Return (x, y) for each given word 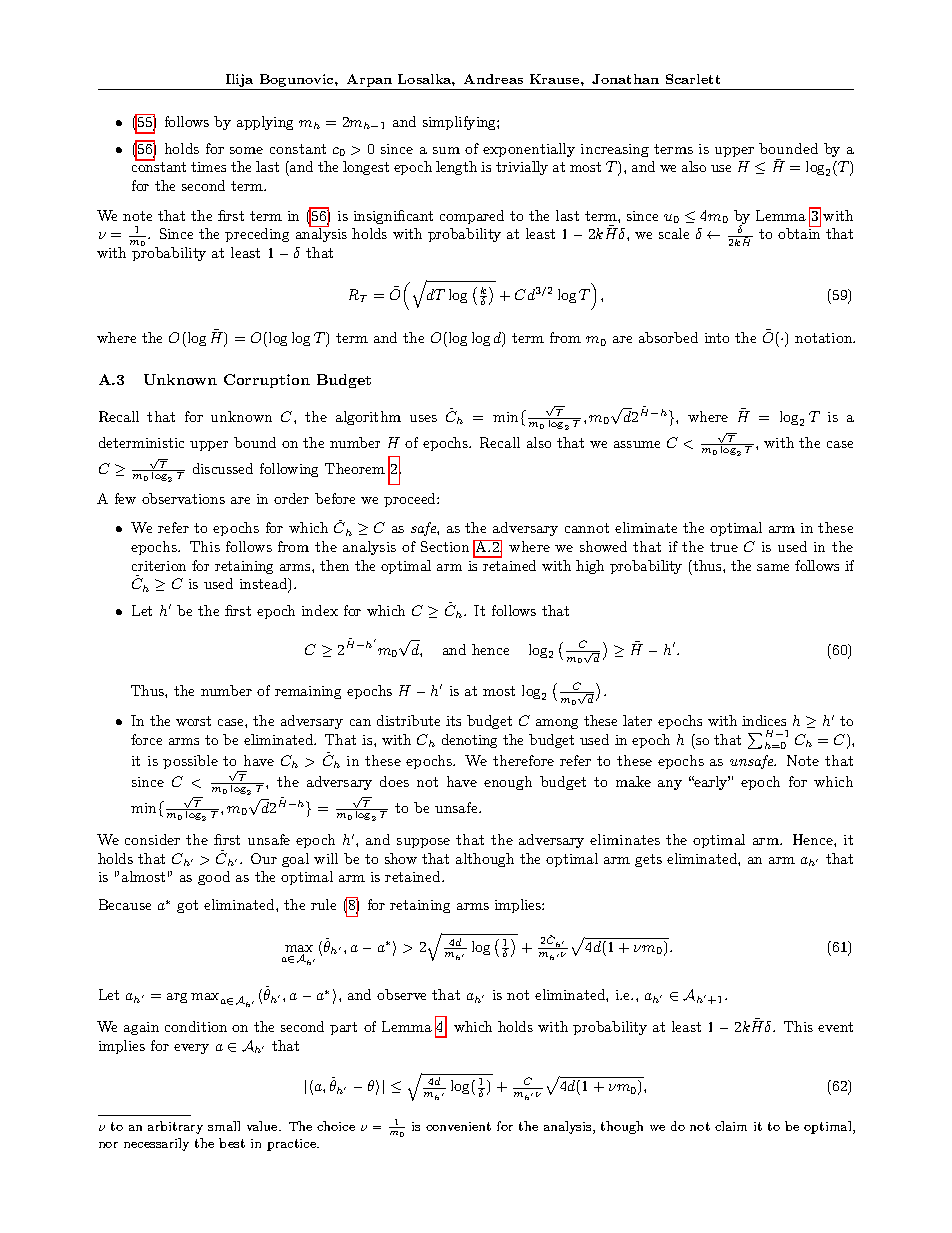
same (773, 567)
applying (265, 123)
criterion (159, 566)
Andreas (493, 79)
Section (445, 546)
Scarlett (693, 79)
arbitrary (175, 1127)
